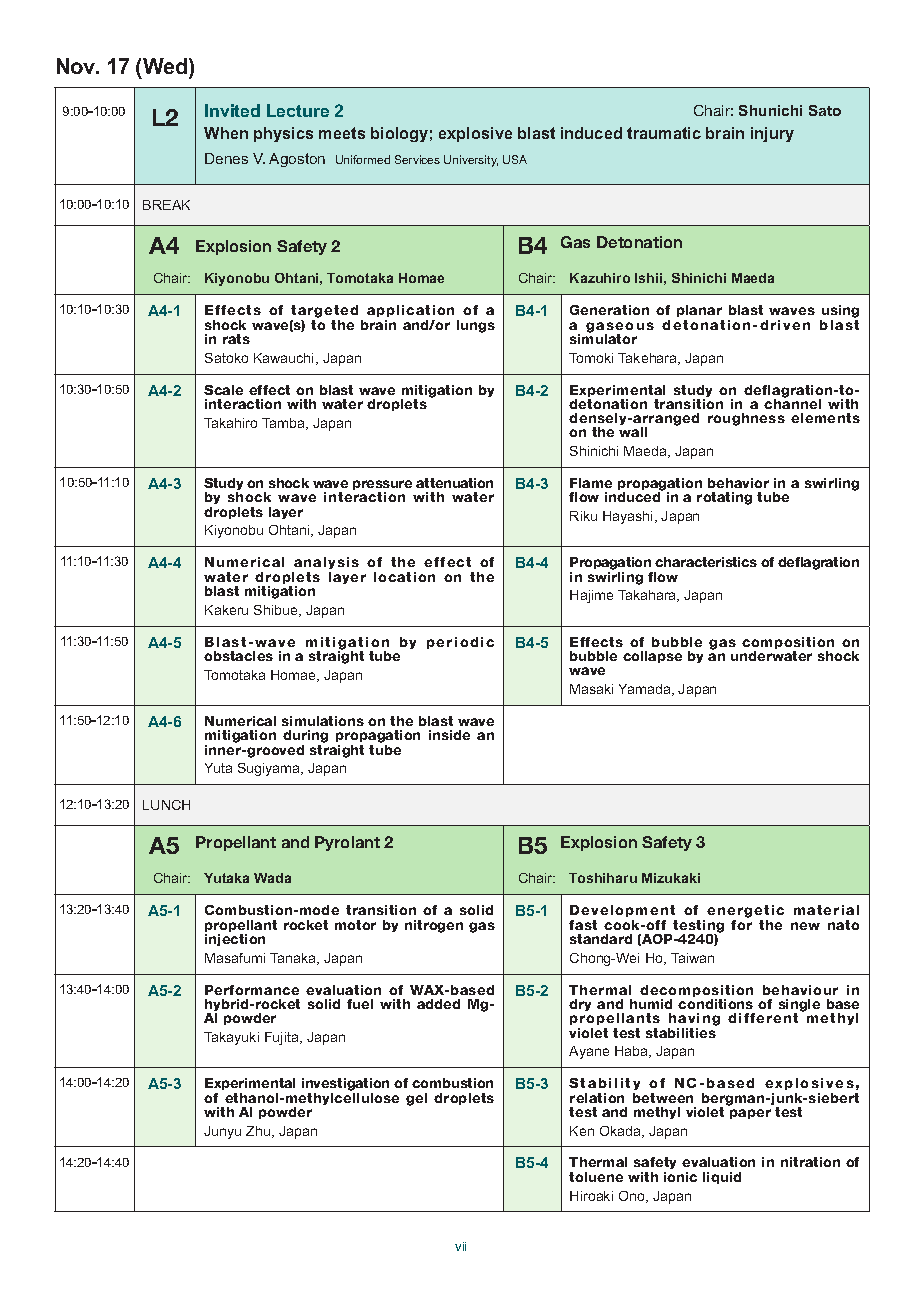 This page has height=1308, width=924. I want to click on vii, so click(460, 1246).
